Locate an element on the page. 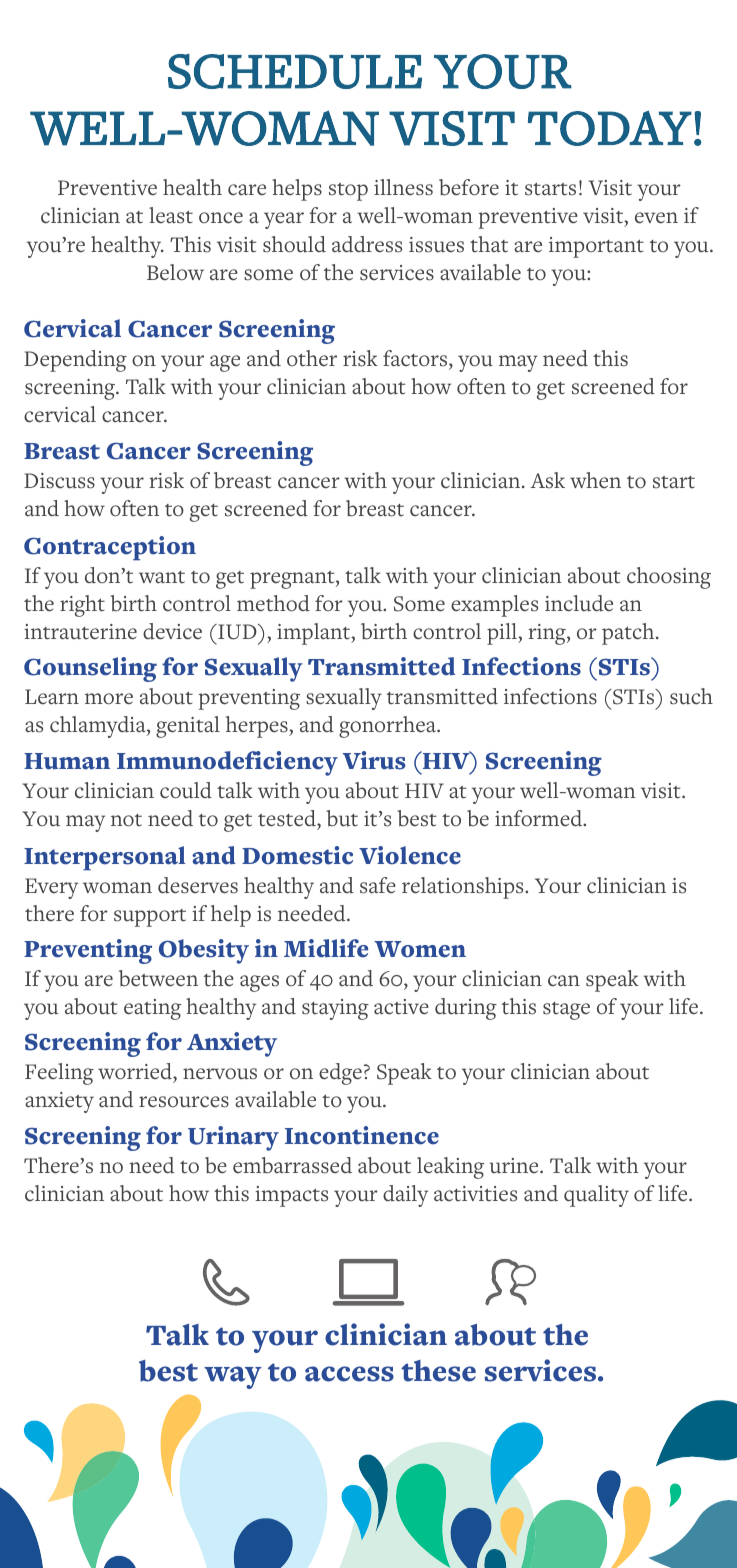  factors is located at coordinates (416, 358).
